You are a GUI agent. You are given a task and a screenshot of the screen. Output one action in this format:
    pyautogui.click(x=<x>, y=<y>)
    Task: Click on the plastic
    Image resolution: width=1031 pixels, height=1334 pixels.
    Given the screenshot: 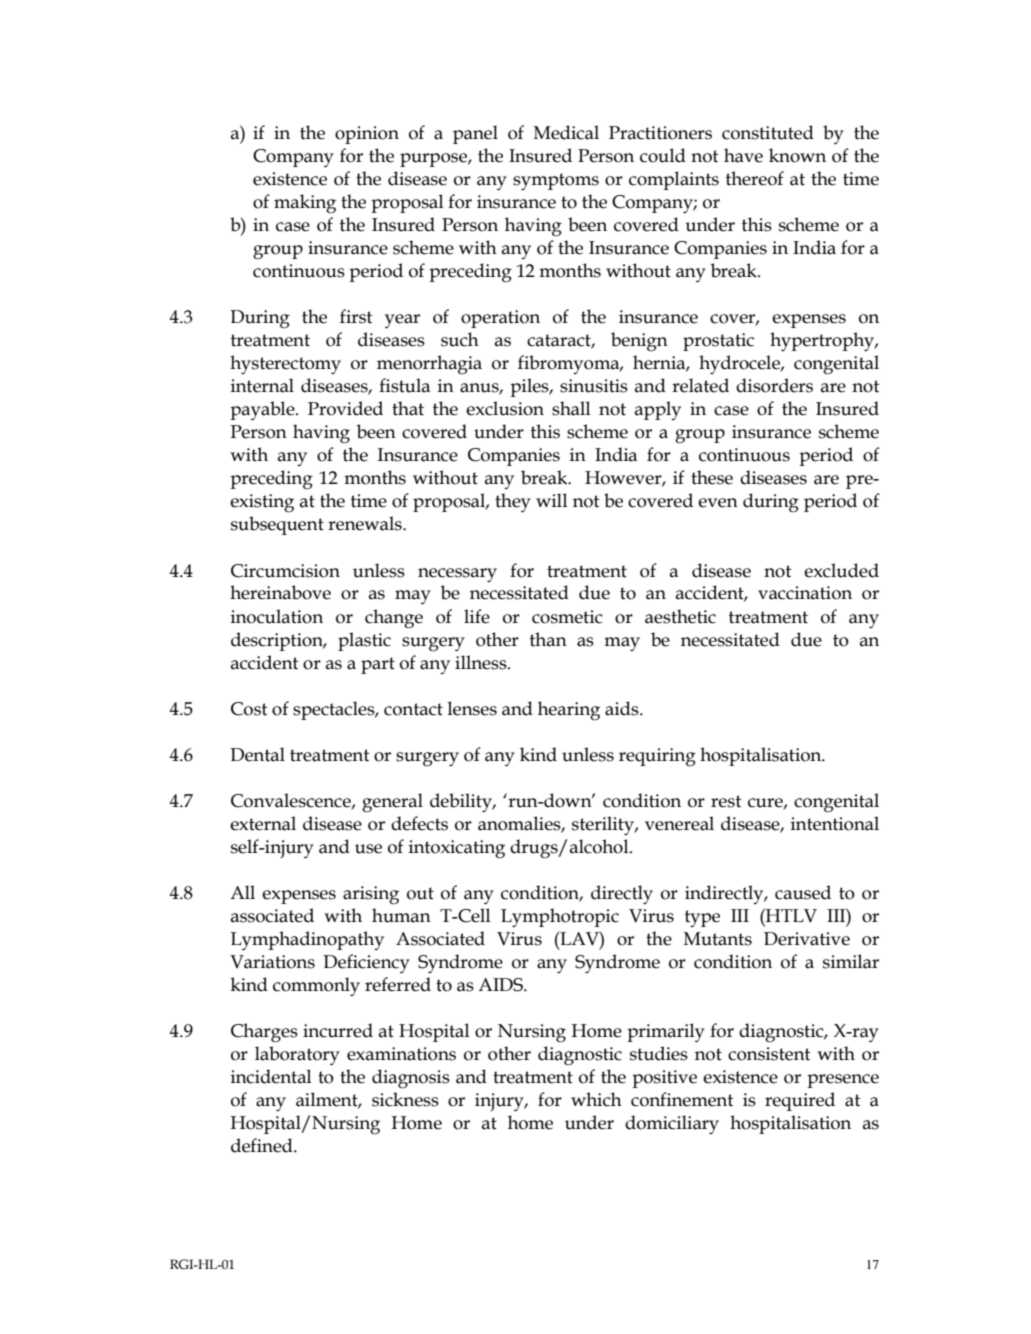 What is the action you would take?
    pyautogui.click(x=364, y=641)
